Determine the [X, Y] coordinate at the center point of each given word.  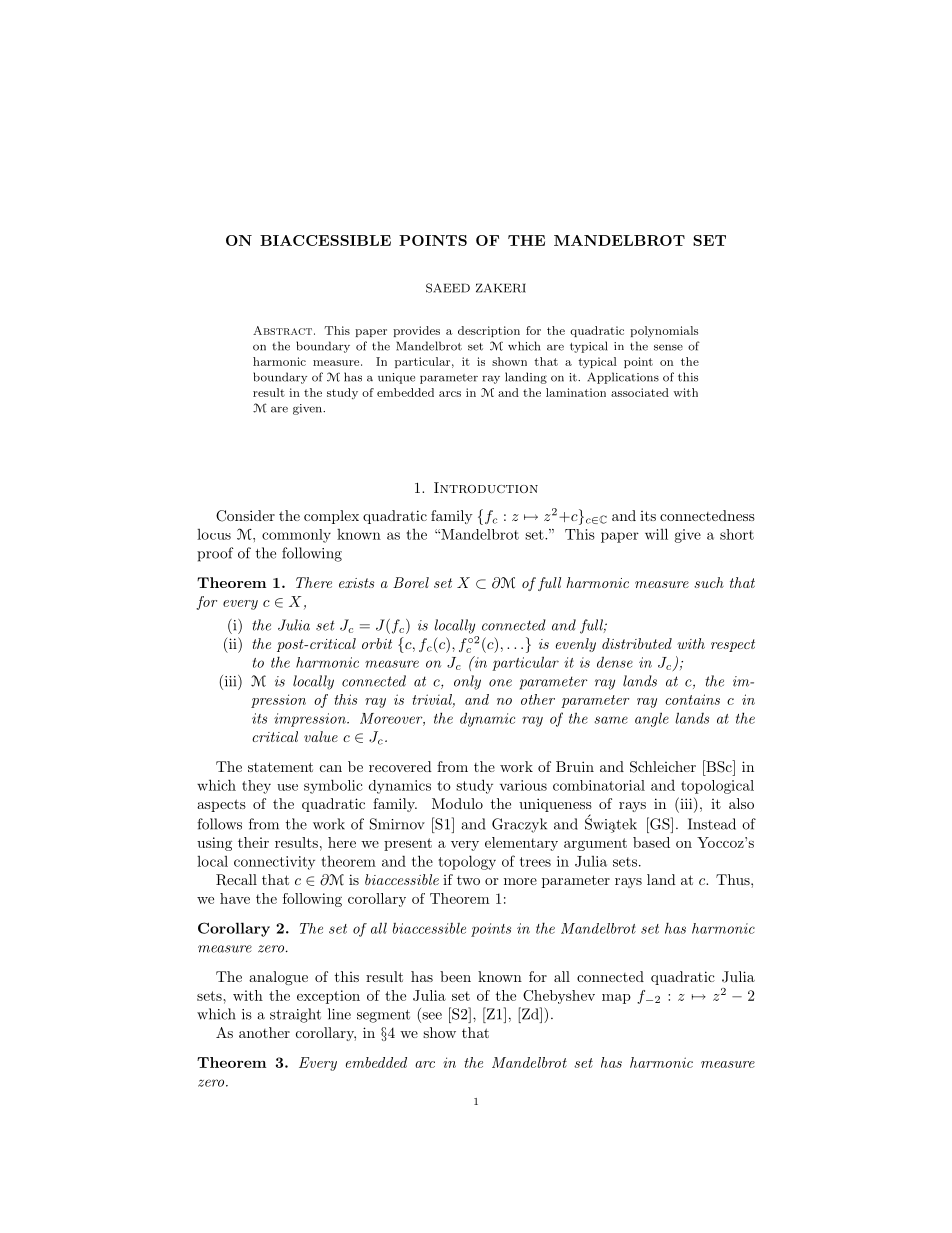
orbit [377, 643]
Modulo [457, 803]
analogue [278, 978]
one [500, 683]
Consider [245, 516]
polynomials [664, 331]
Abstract [284, 330]
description [489, 331]
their [253, 842]
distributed [637, 643]
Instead [712, 824]
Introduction [486, 487]
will [656, 534]
